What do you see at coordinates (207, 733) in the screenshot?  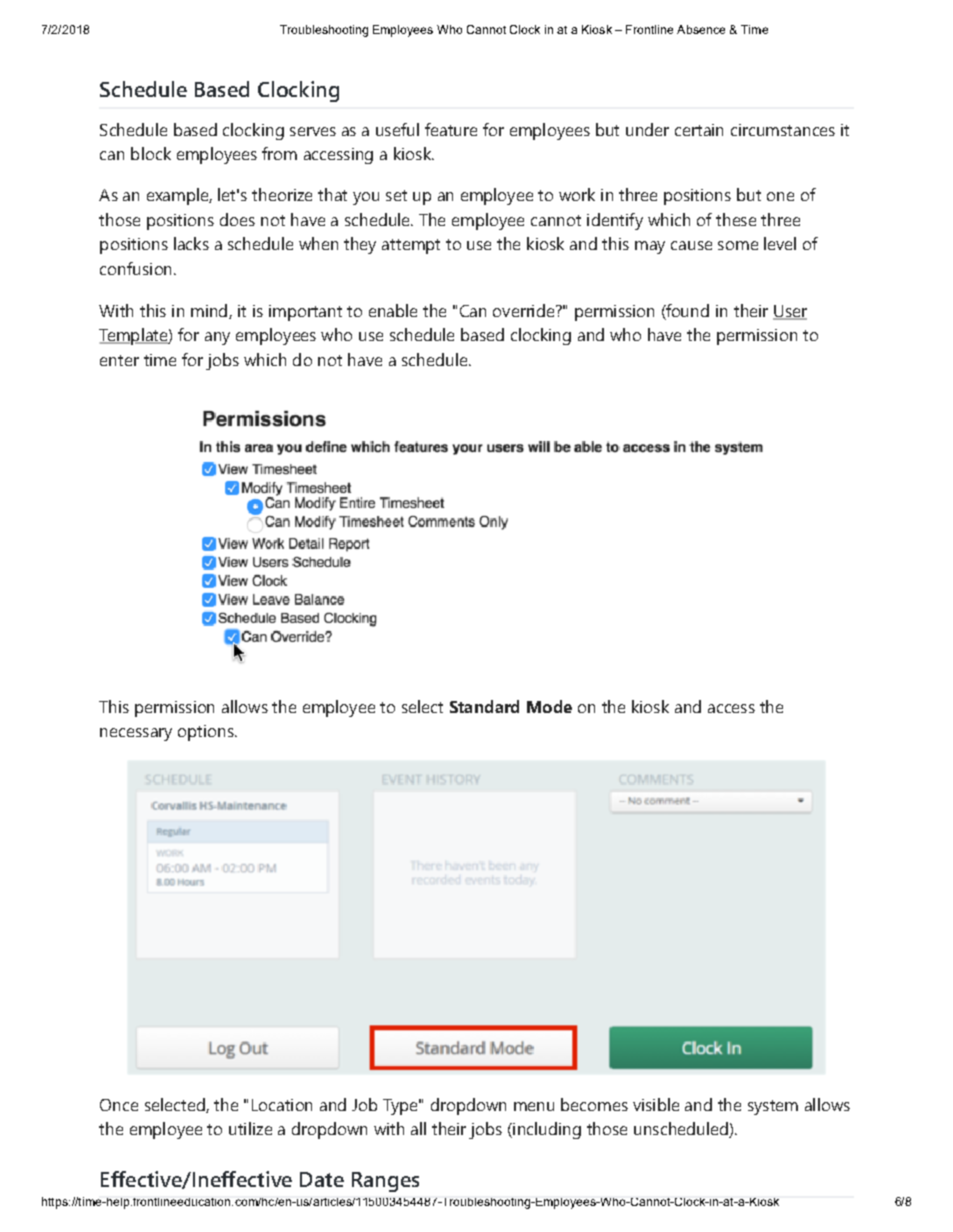 I see `options` at bounding box center [207, 733].
